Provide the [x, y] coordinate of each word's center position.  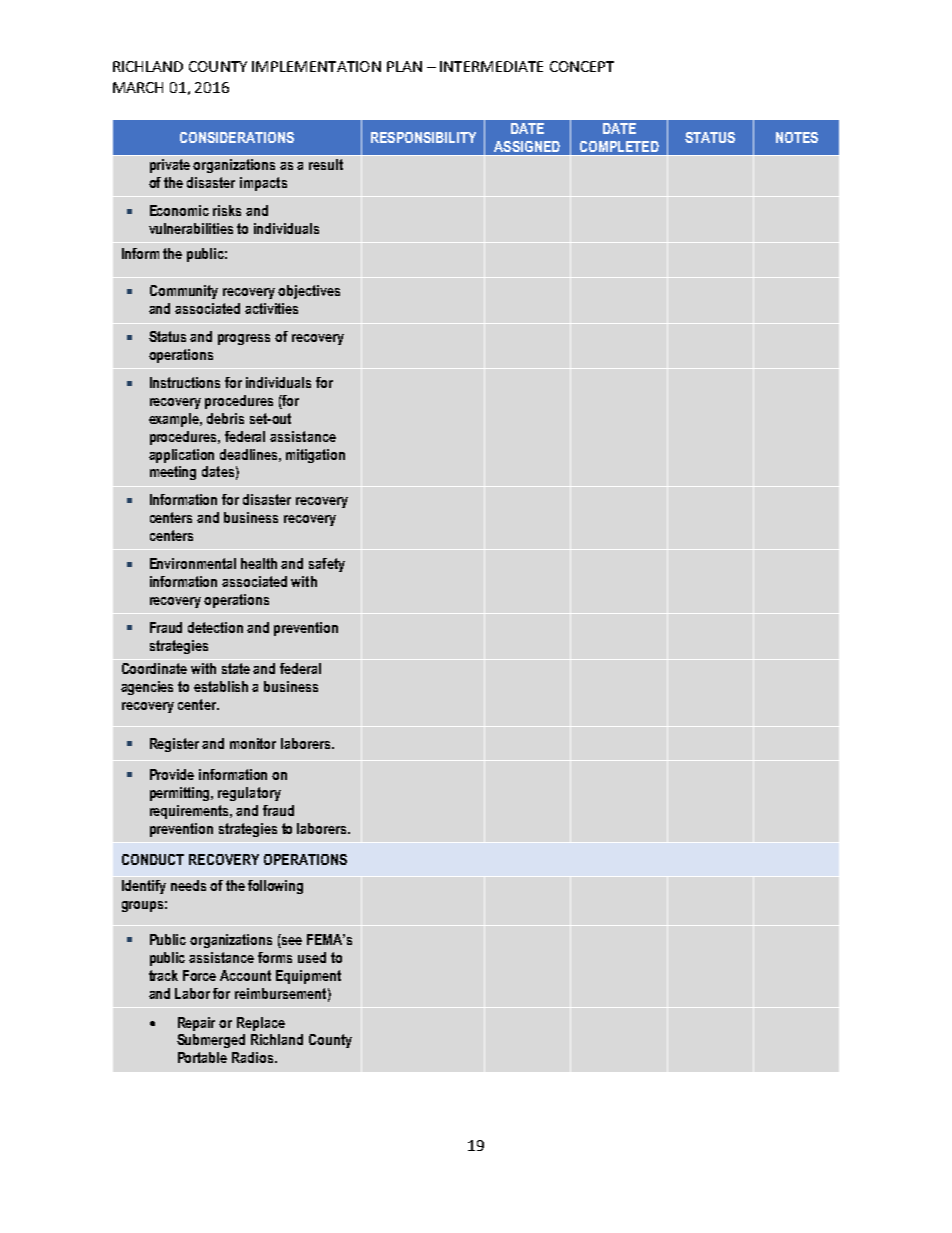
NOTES [797, 137]
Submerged [211, 1041]
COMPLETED [619, 146]
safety [327, 565]
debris [225, 418]
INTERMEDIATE [491, 66]
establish [221, 686]
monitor [253, 743]
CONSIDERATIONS [237, 137]
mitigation [315, 456]
